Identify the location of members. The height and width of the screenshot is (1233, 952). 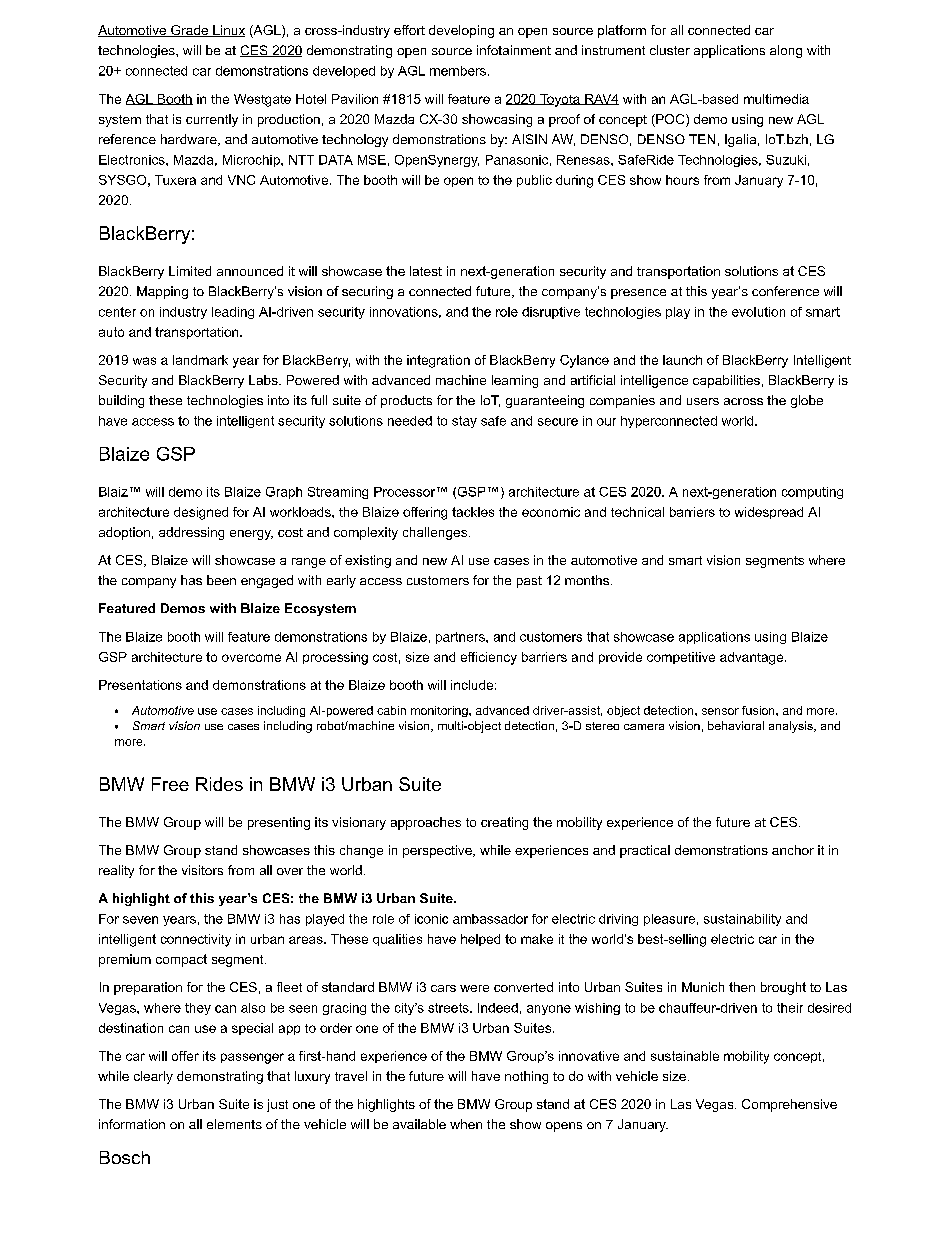
(458, 71).
